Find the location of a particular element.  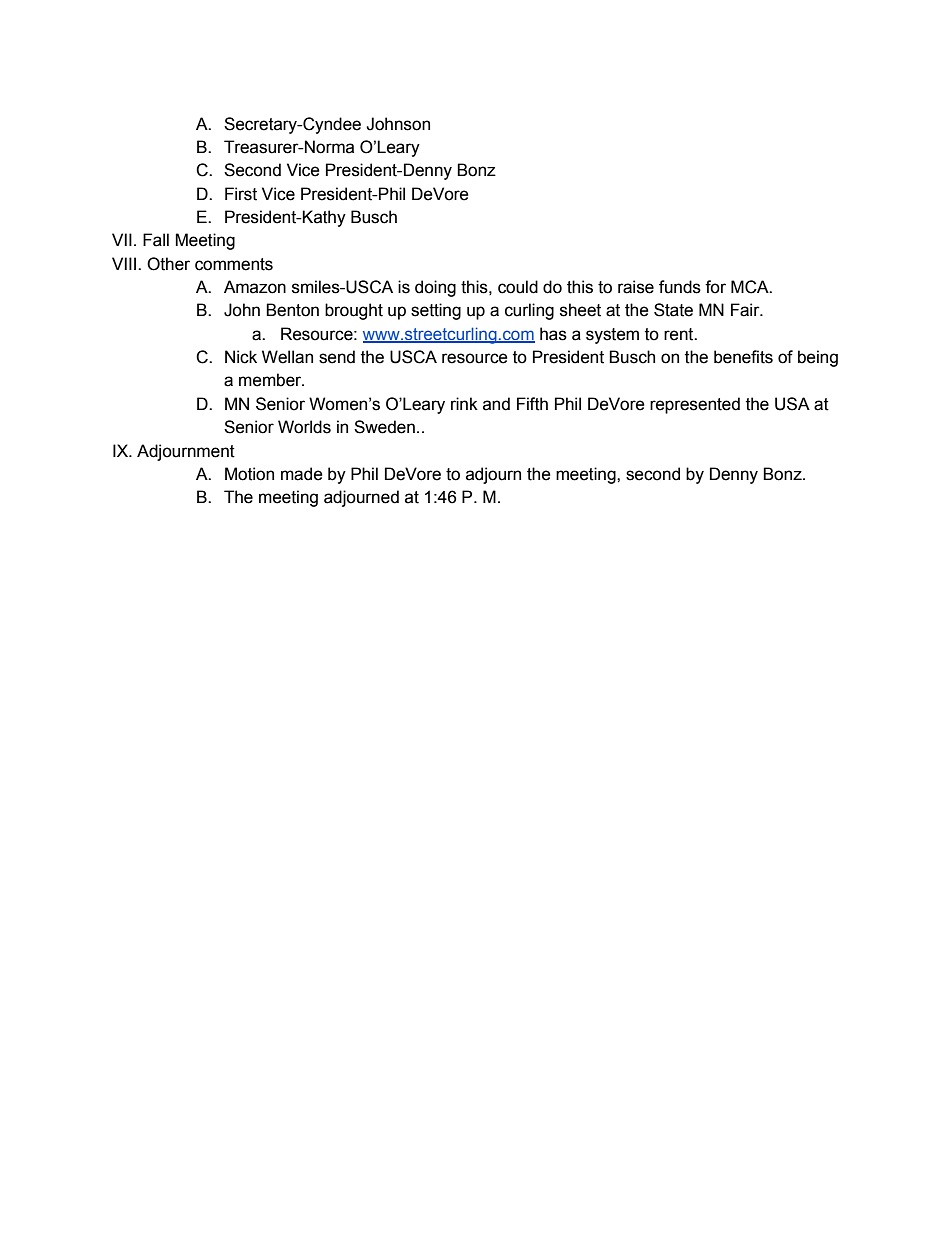

Motion is located at coordinates (249, 474).
